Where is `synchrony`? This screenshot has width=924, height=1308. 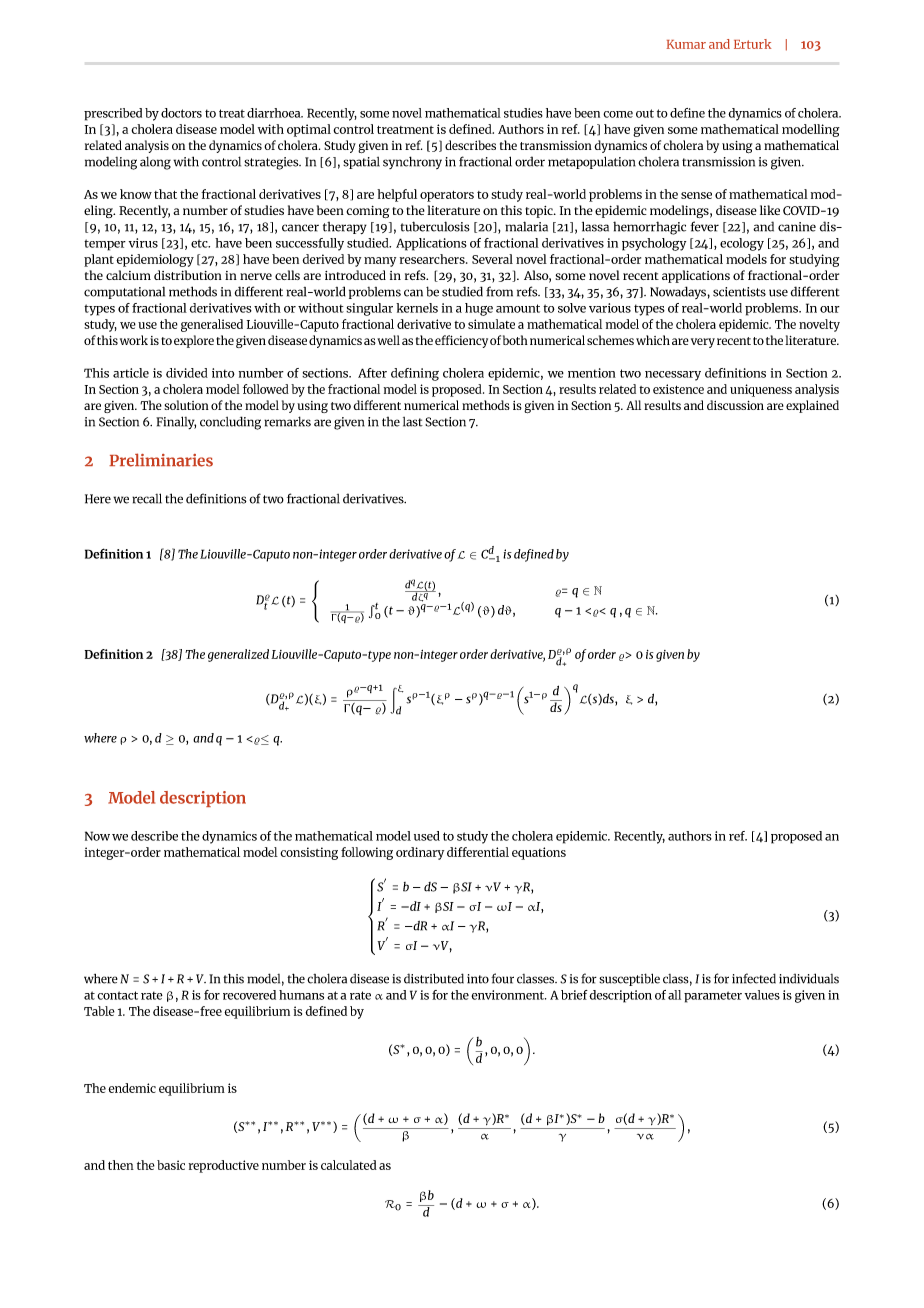
synchrony is located at coordinates (412, 162).
